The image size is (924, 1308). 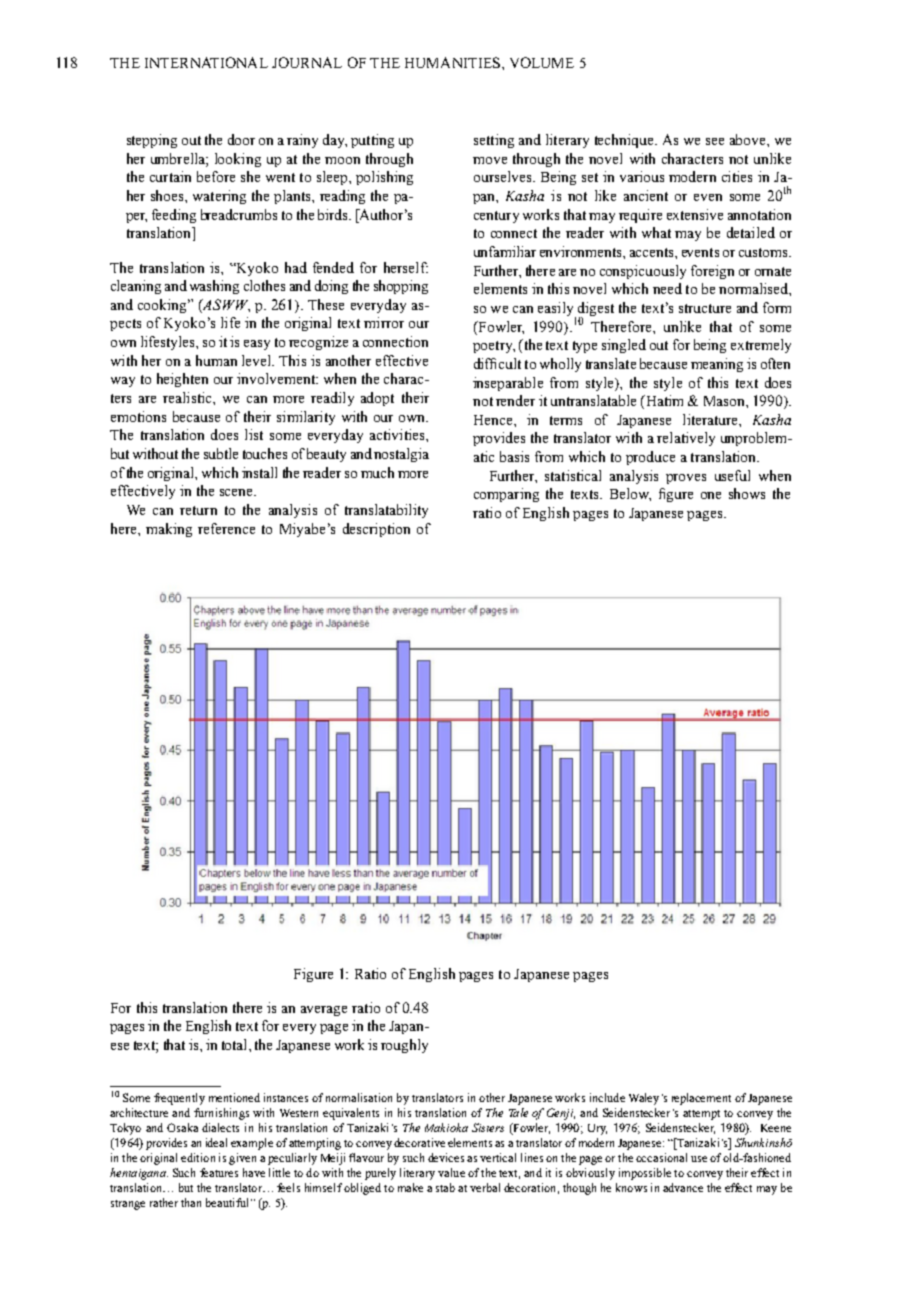 I want to click on value, so click(x=451, y=1172).
